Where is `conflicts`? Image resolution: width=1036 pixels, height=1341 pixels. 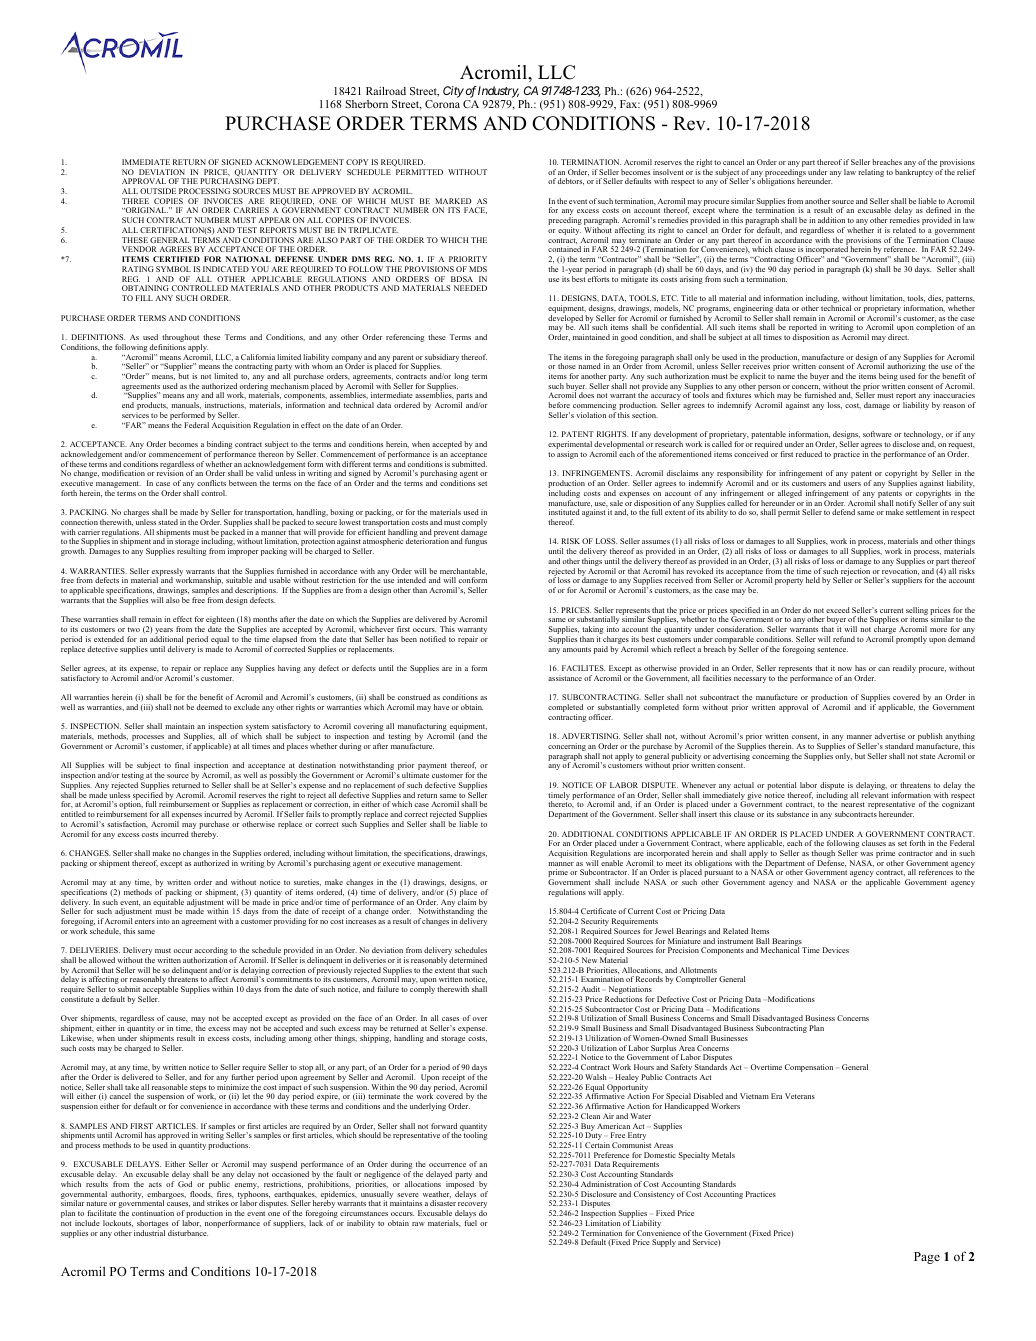 conflicts is located at coordinates (211, 483).
